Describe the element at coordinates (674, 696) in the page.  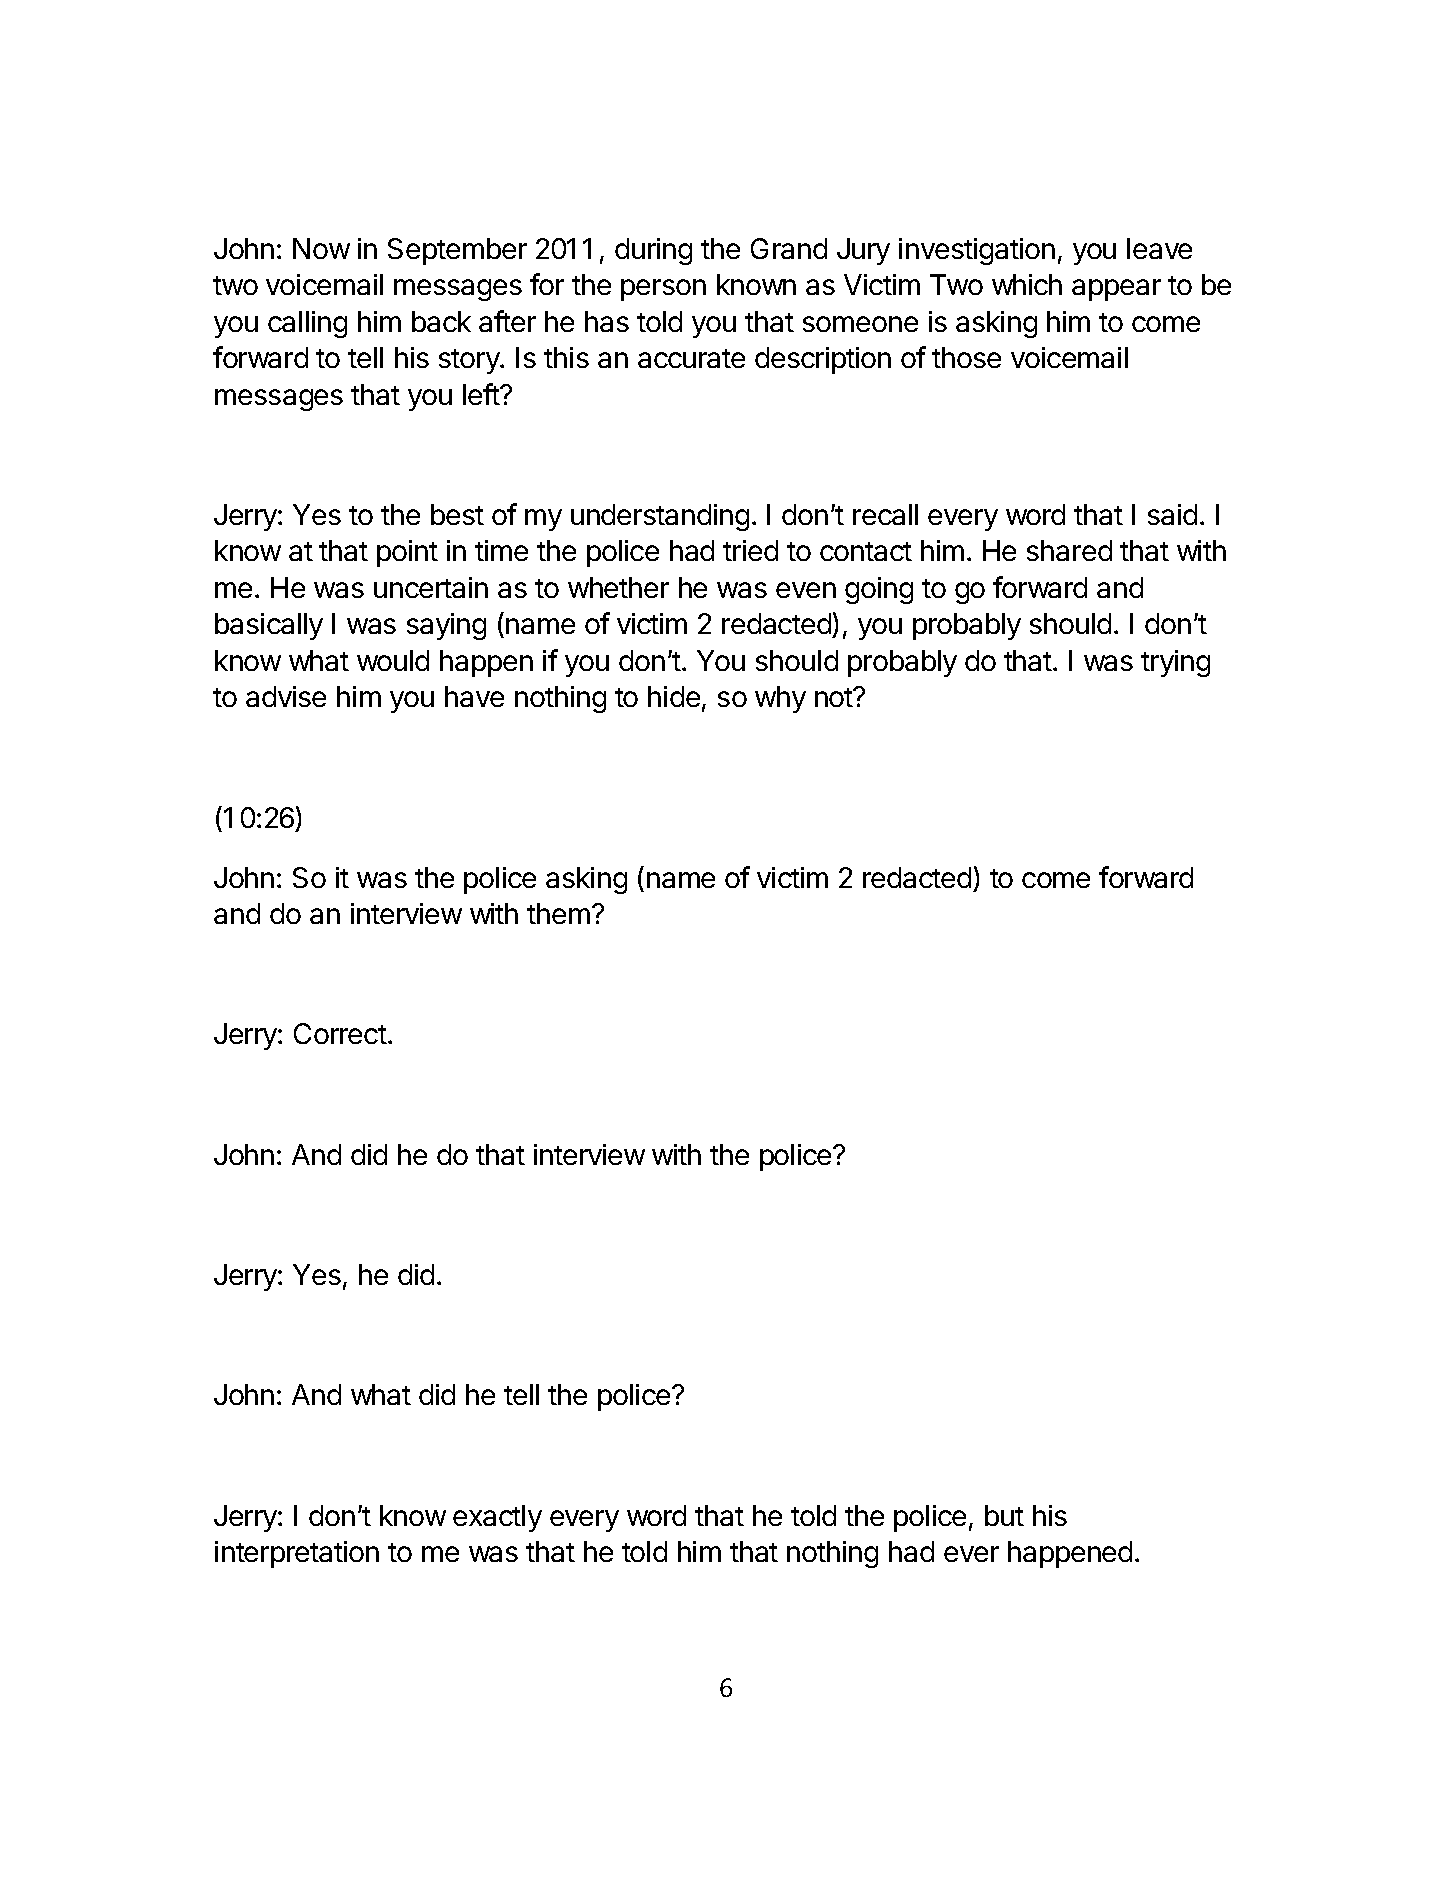
I see `hide` at that location.
